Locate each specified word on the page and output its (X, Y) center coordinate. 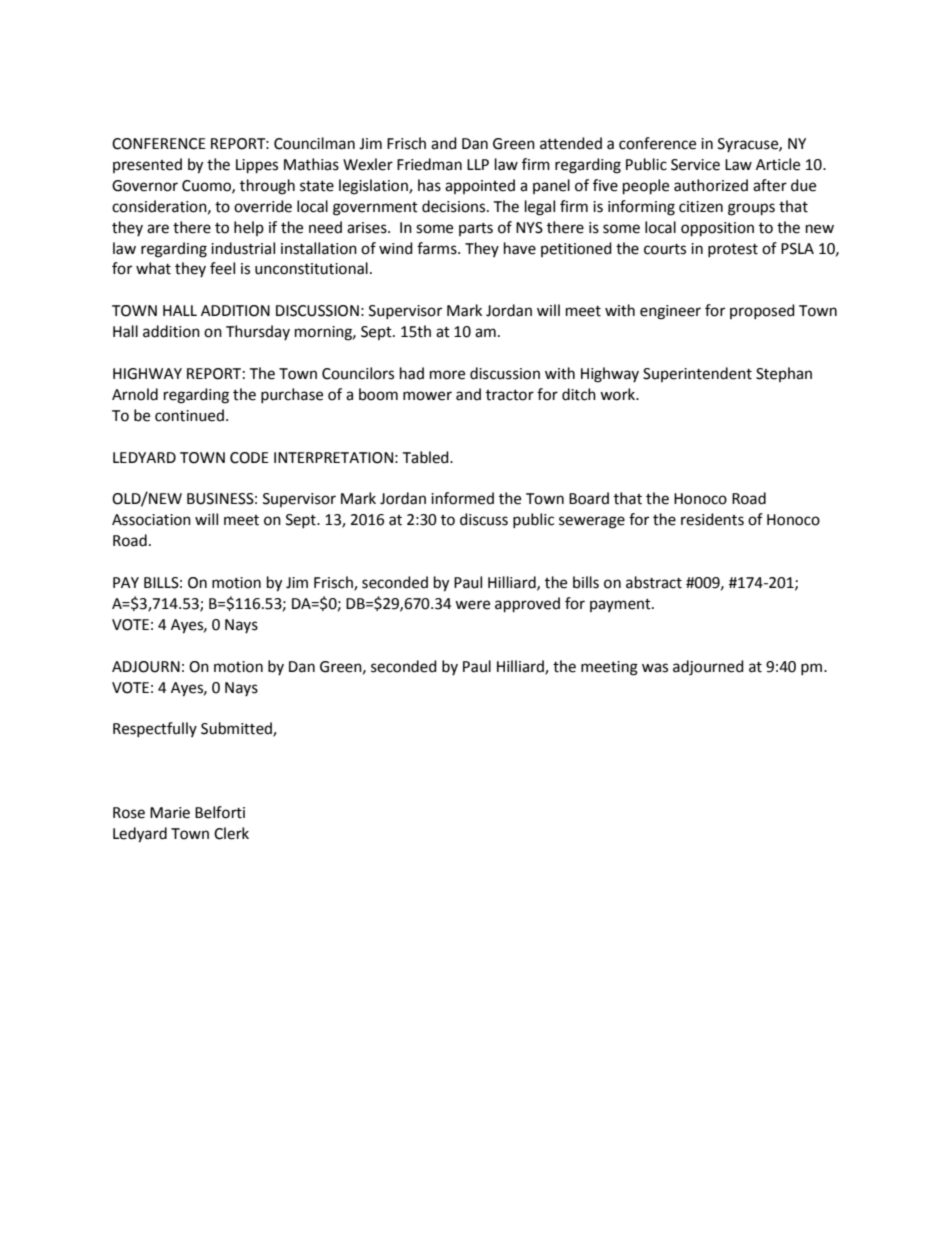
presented (147, 165)
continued (189, 415)
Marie (170, 813)
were (472, 605)
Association (151, 520)
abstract (654, 582)
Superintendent (697, 374)
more (447, 375)
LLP (478, 164)
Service (695, 165)
